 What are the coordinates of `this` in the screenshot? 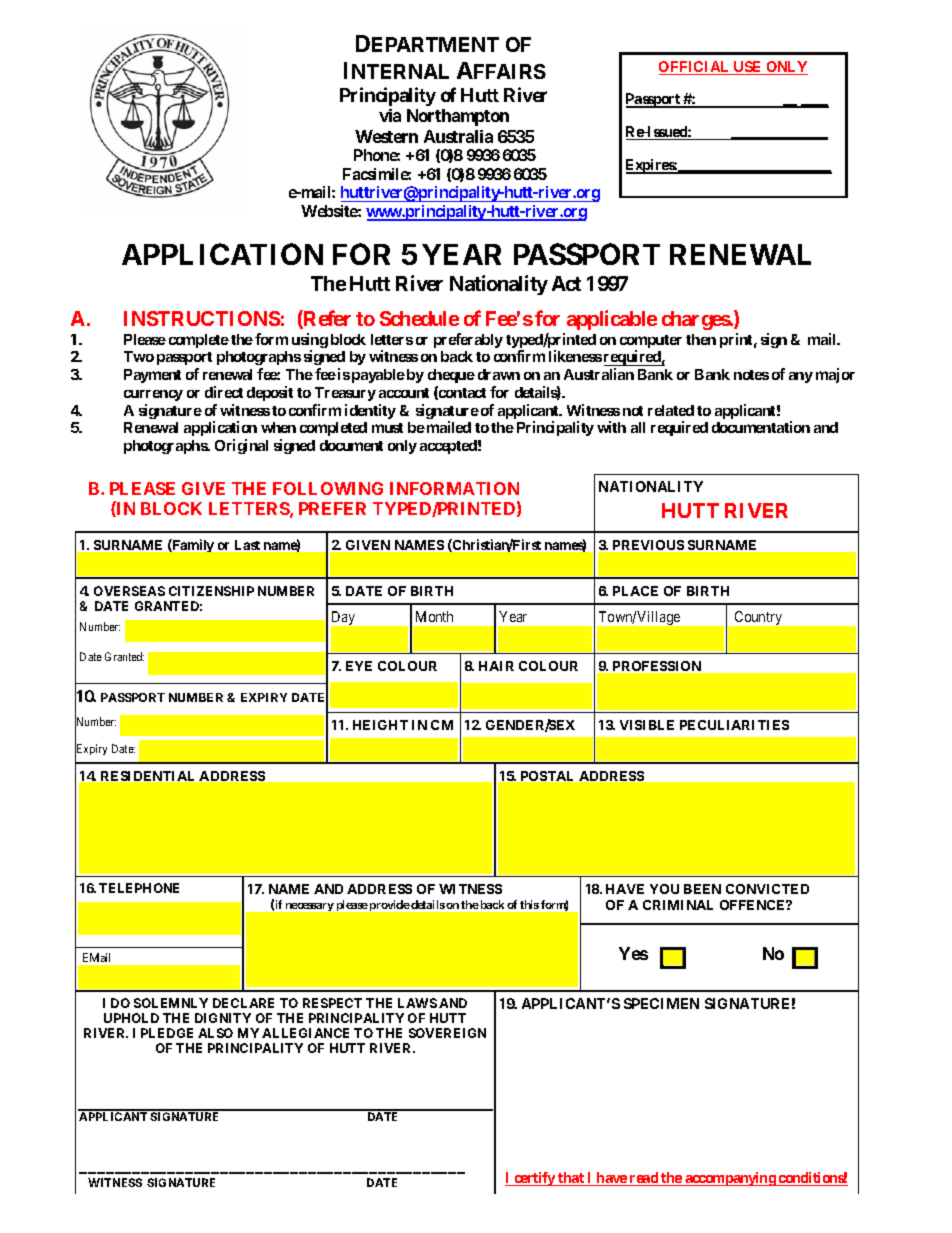 It's located at (529, 904).
